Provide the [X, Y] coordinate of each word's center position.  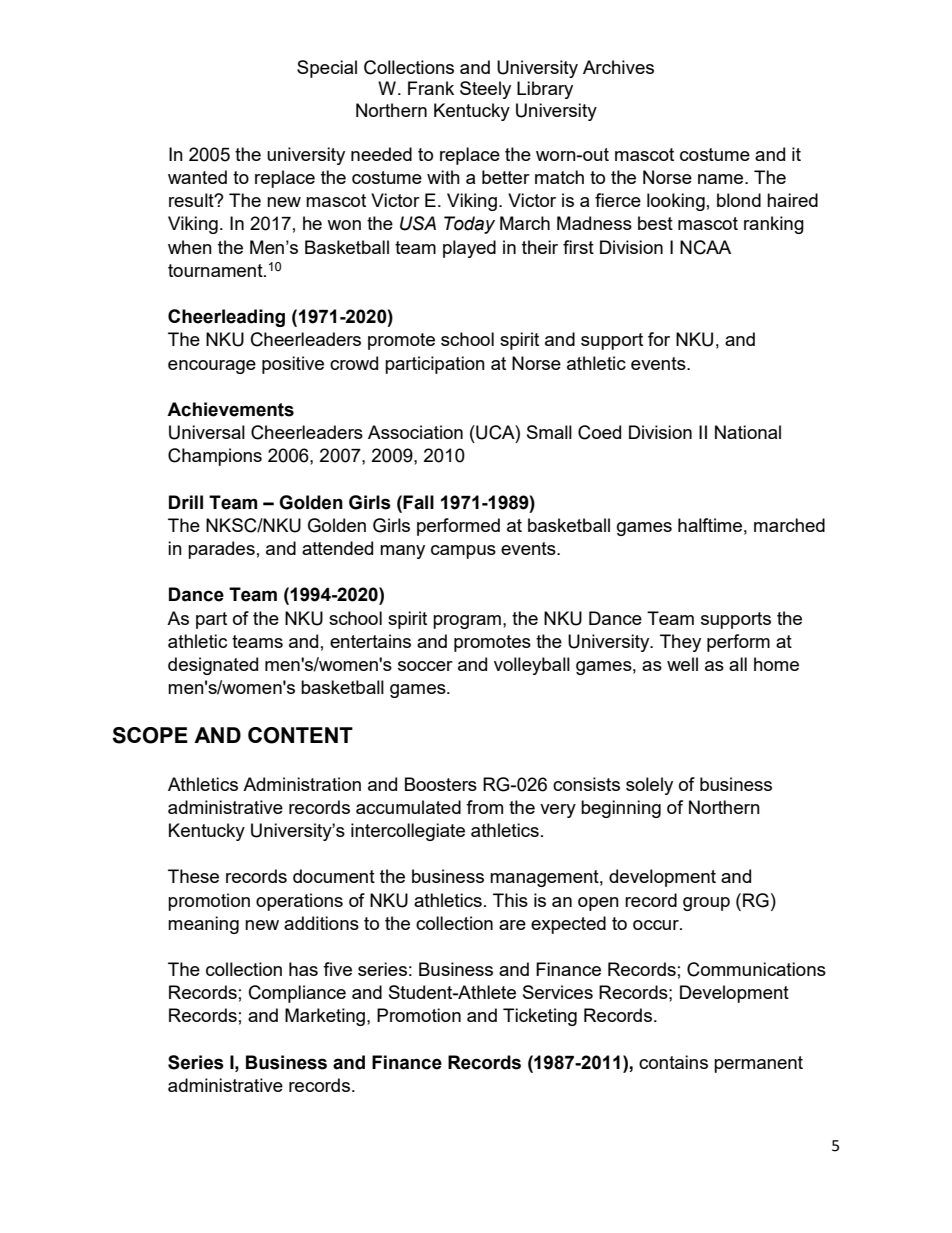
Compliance [297, 994]
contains [673, 1062]
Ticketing [540, 1017]
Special [327, 69]
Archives [618, 67]
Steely [485, 90]
